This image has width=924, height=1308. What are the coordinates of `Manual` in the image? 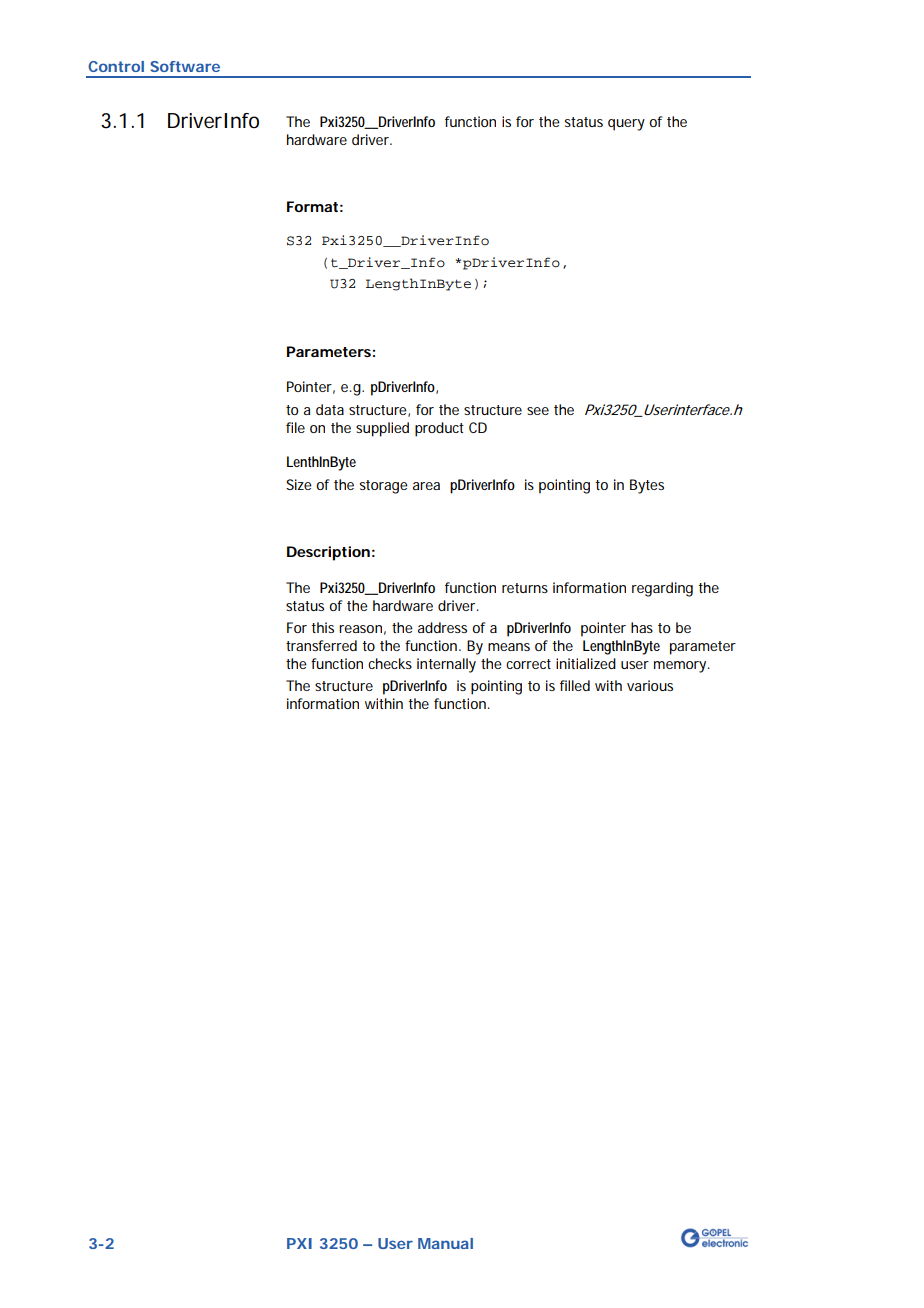 It's located at (445, 1243).
